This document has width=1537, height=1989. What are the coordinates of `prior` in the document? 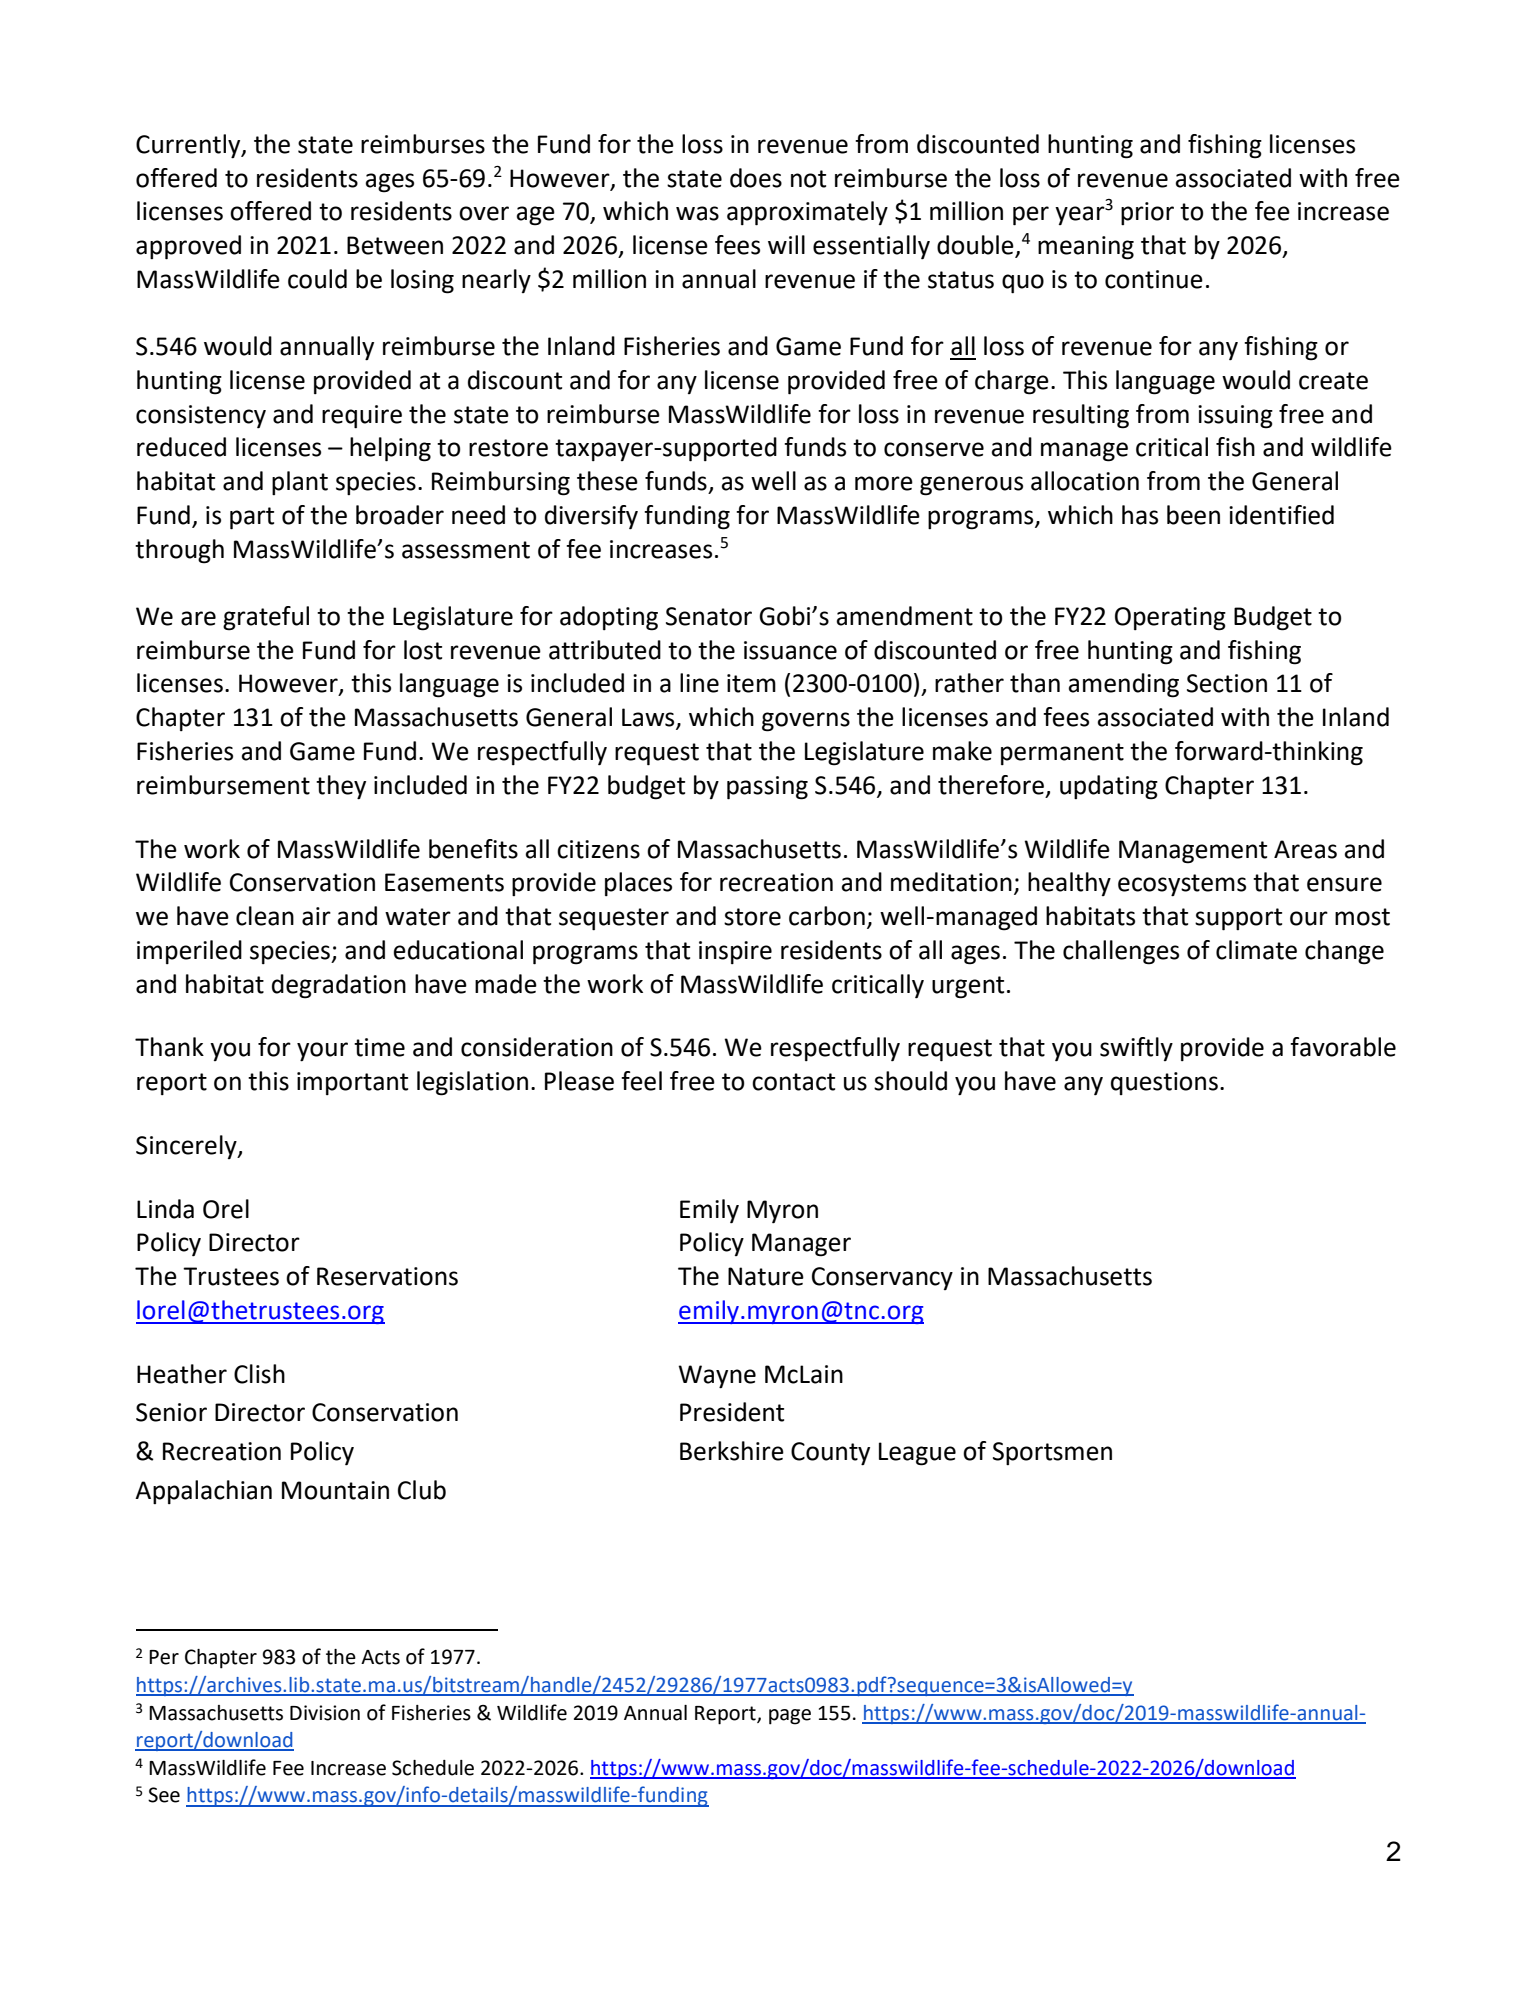 It's located at (1147, 213).
